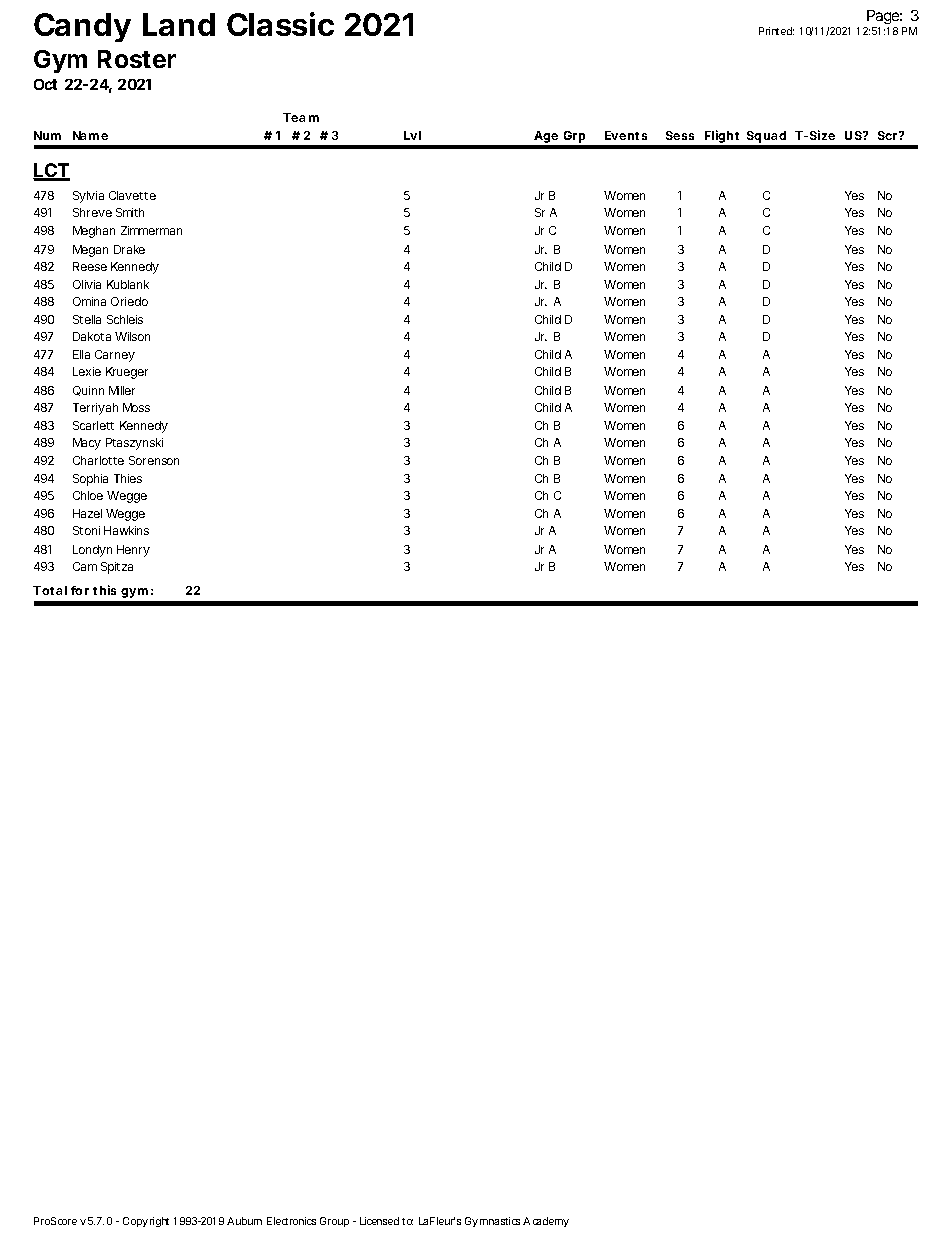 The height and width of the document is (1233, 952). Describe the element at coordinates (334, 1222) in the document. I see `Group` at that location.
